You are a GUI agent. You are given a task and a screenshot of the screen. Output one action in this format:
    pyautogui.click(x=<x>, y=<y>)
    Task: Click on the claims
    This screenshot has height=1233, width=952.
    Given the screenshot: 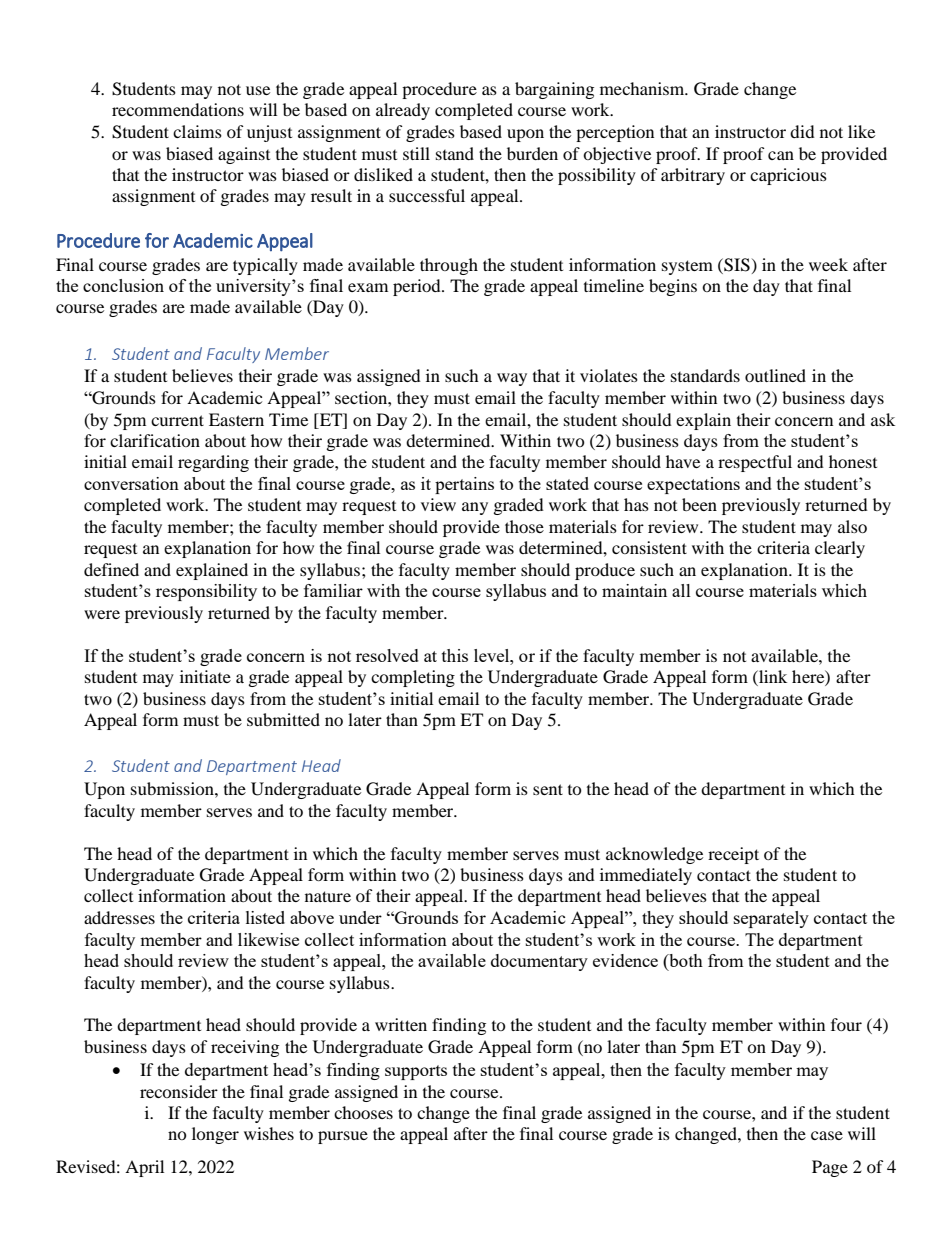 What is the action you would take?
    pyautogui.click(x=197, y=131)
